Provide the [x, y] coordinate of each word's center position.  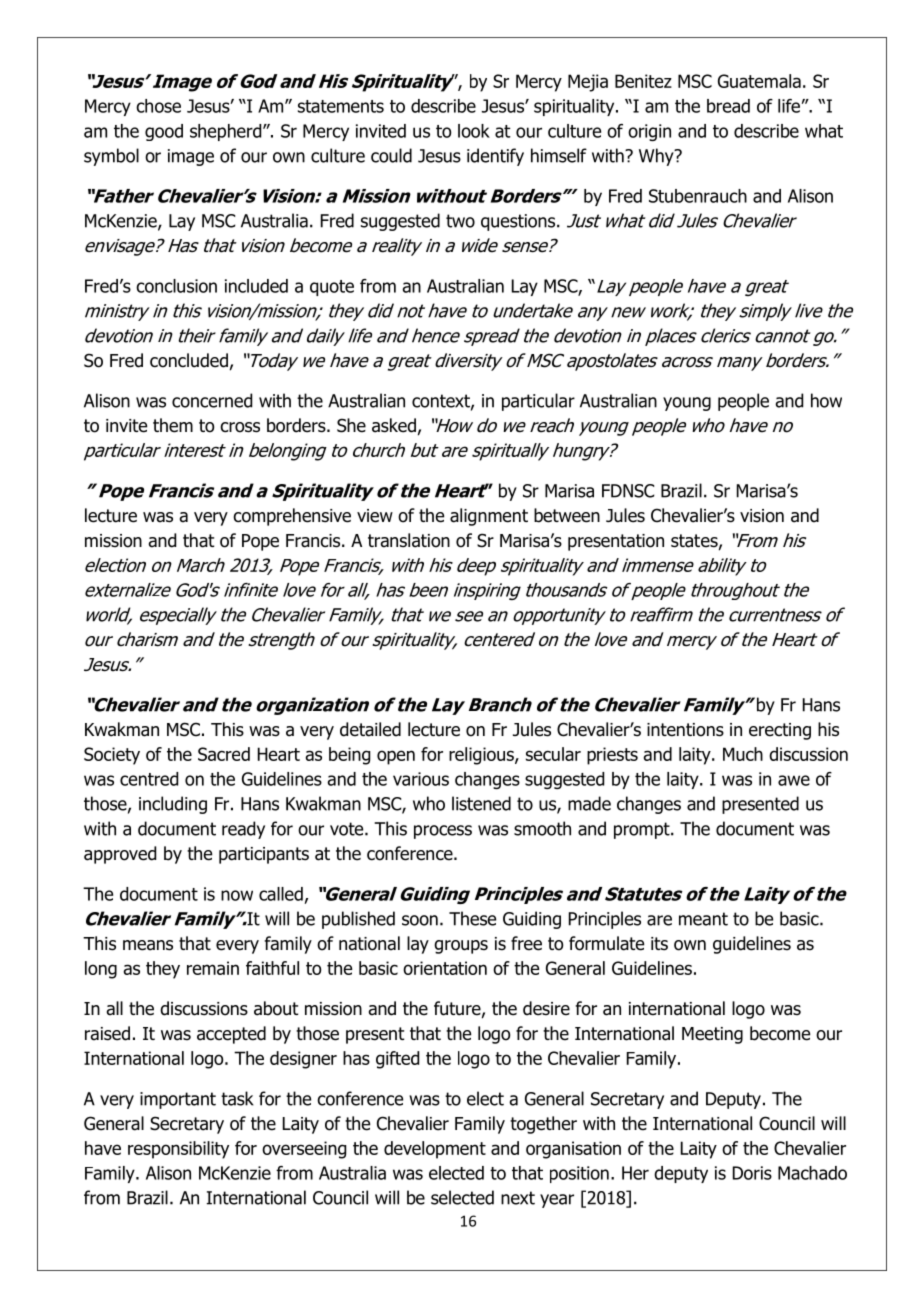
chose [158, 106]
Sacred [224, 754]
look [474, 131]
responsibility [178, 1150]
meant [703, 919]
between [567, 515]
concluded [189, 360]
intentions [685, 730]
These [472, 918]
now [237, 895]
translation [409, 540]
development [435, 1150]
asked [394, 425]
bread [728, 106]
